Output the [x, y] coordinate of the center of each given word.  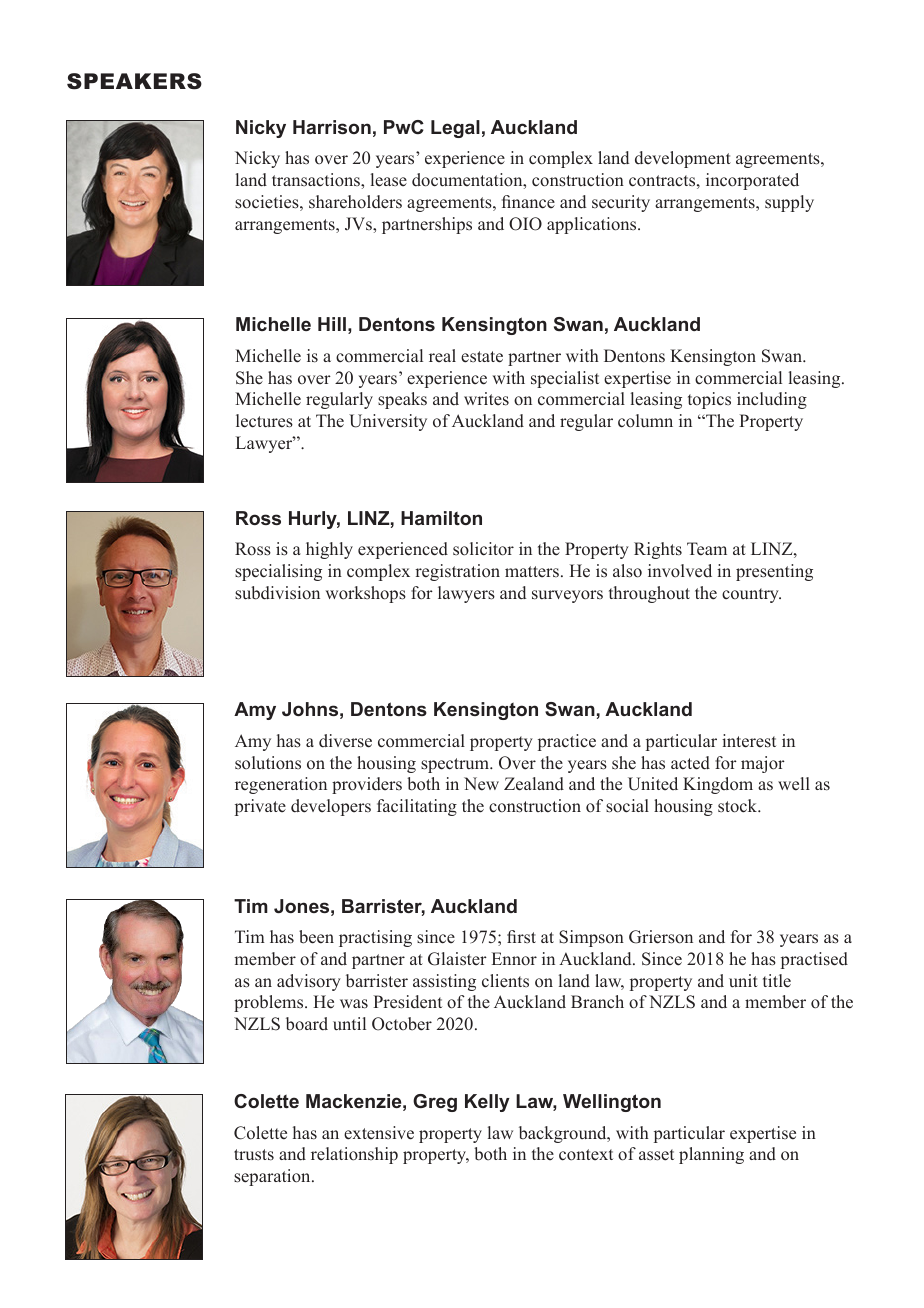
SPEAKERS [134, 81]
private [260, 807]
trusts [254, 1155]
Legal [455, 129]
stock [739, 806]
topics [709, 400]
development [683, 159]
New [481, 784]
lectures [264, 421]
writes [486, 399]
